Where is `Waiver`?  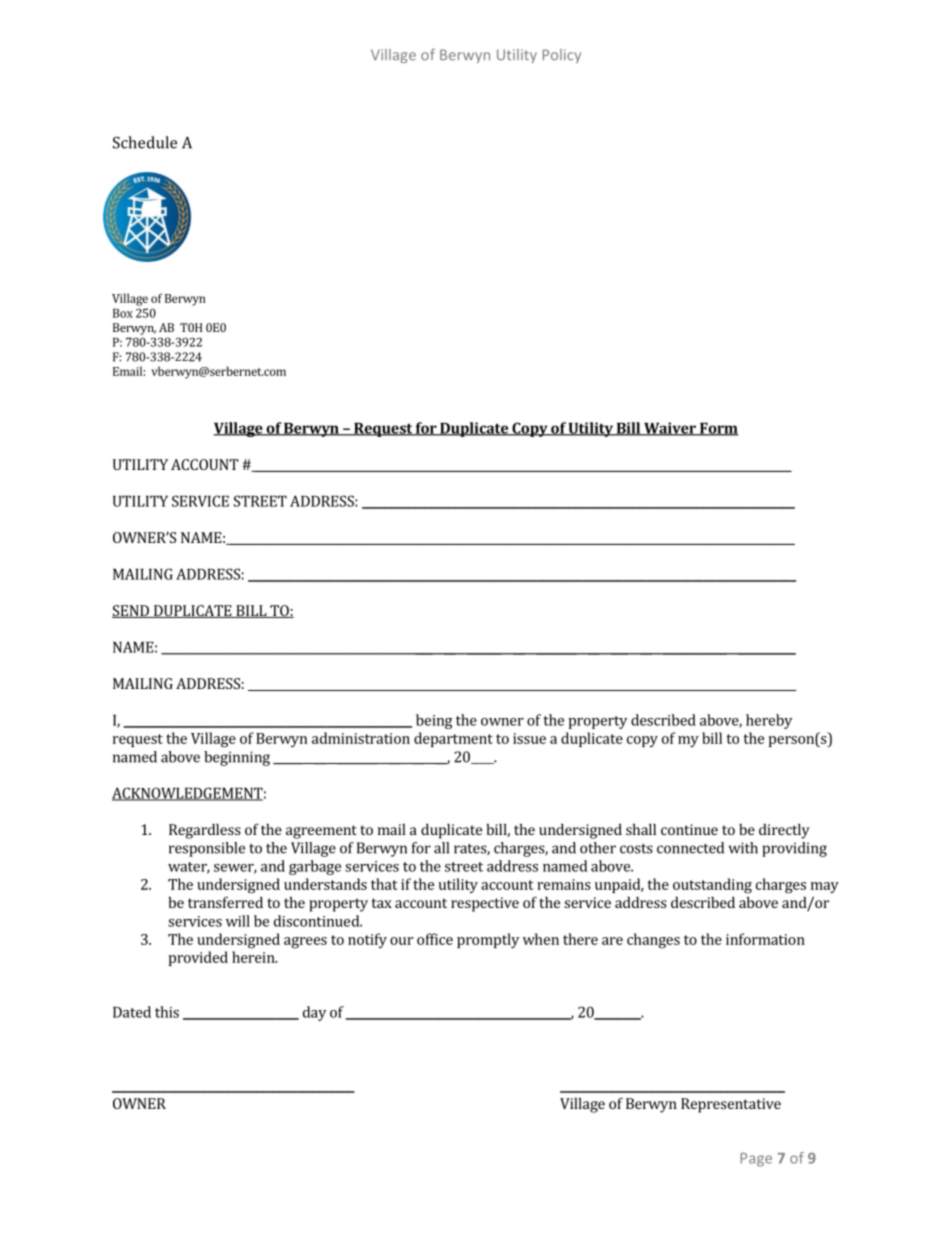
Waiver is located at coordinates (670, 429).
